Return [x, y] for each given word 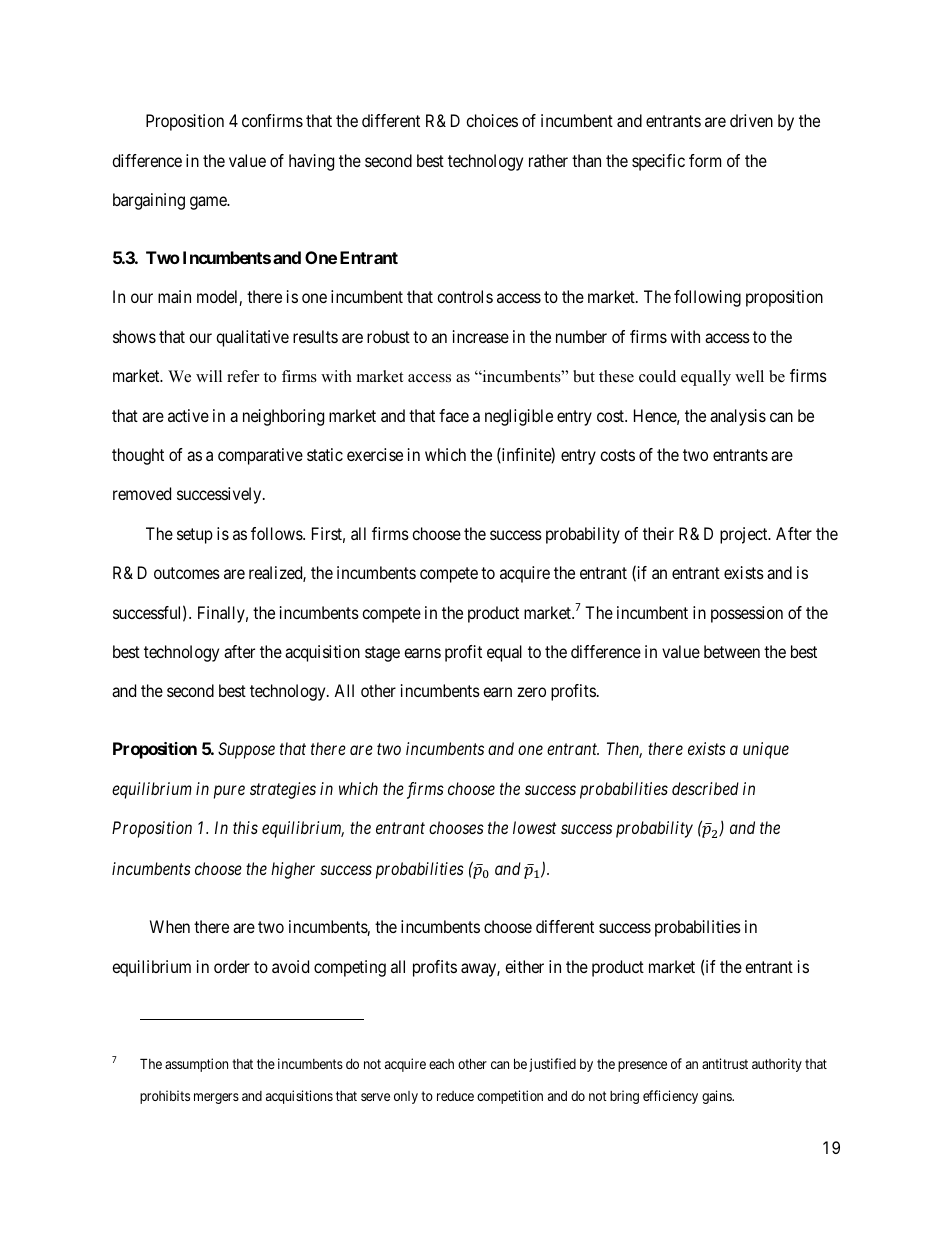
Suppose [246, 750]
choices [492, 120]
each [441, 1064]
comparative [260, 456]
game [209, 203]
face [454, 415]
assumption [196, 1065]
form [705, 160]
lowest [534, 827]
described [705, 788]
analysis [738, 417]
